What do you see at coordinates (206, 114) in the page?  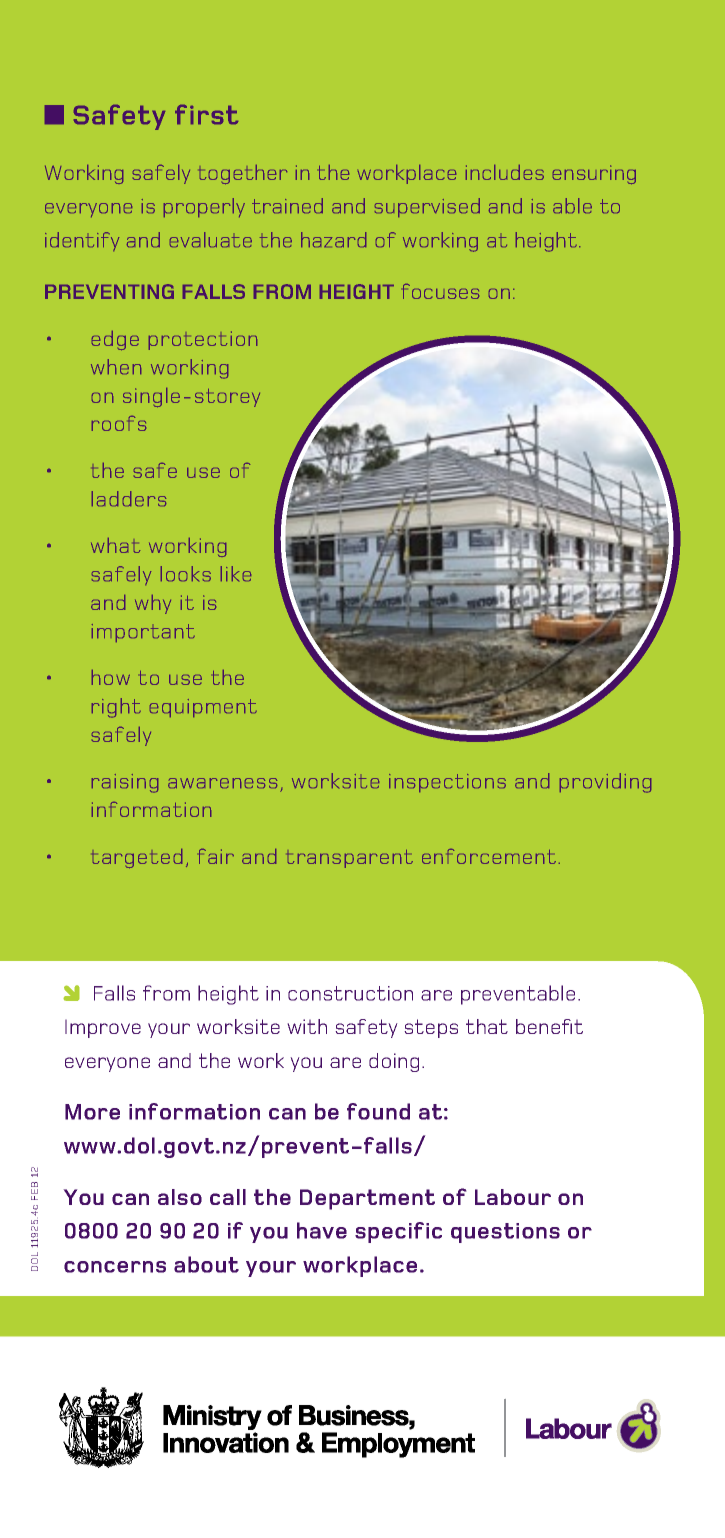 I see `first` at bounding box center [206, 114].
